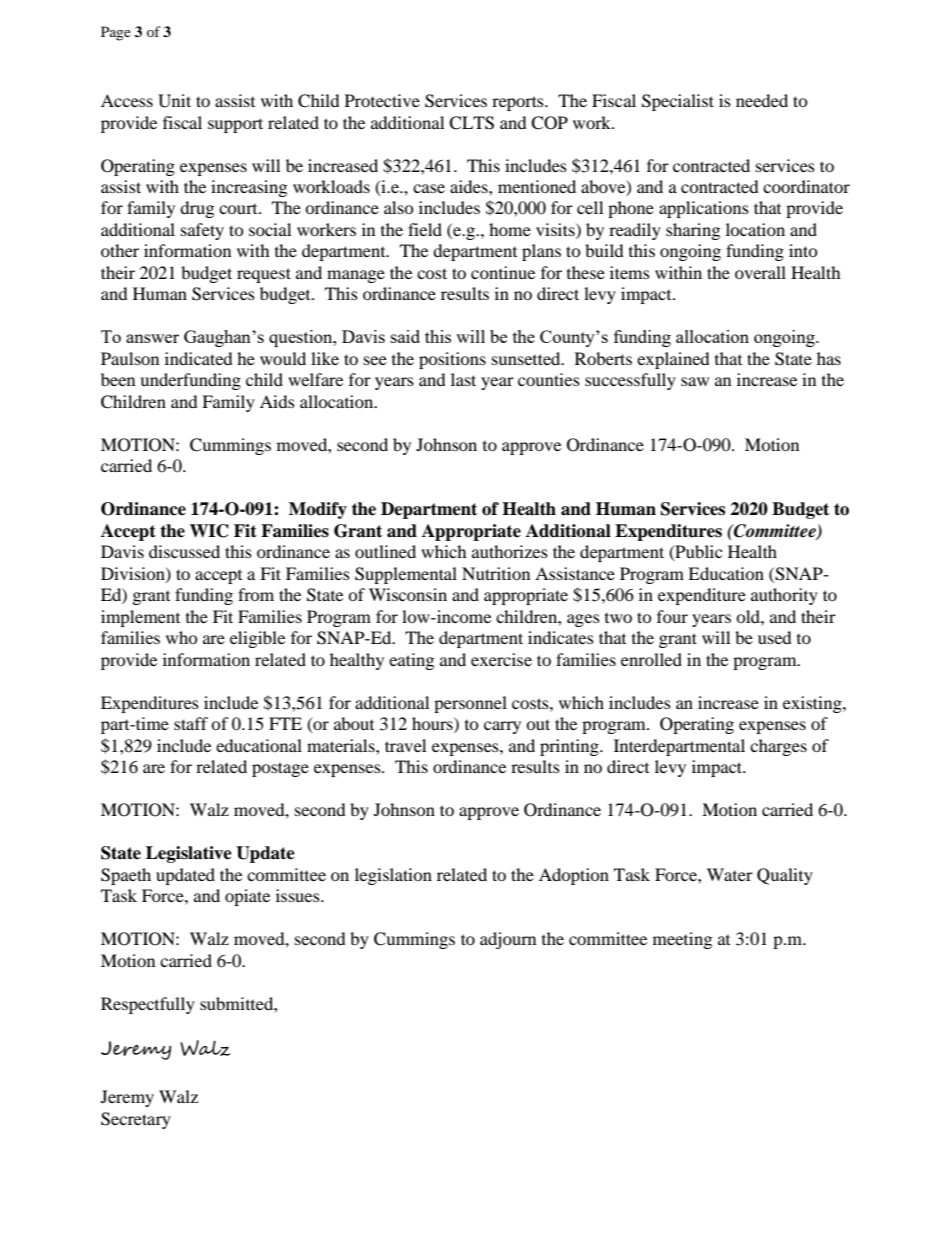  Describe the element at coordinates (730, 874) in the document. I see `Water` at that location.
